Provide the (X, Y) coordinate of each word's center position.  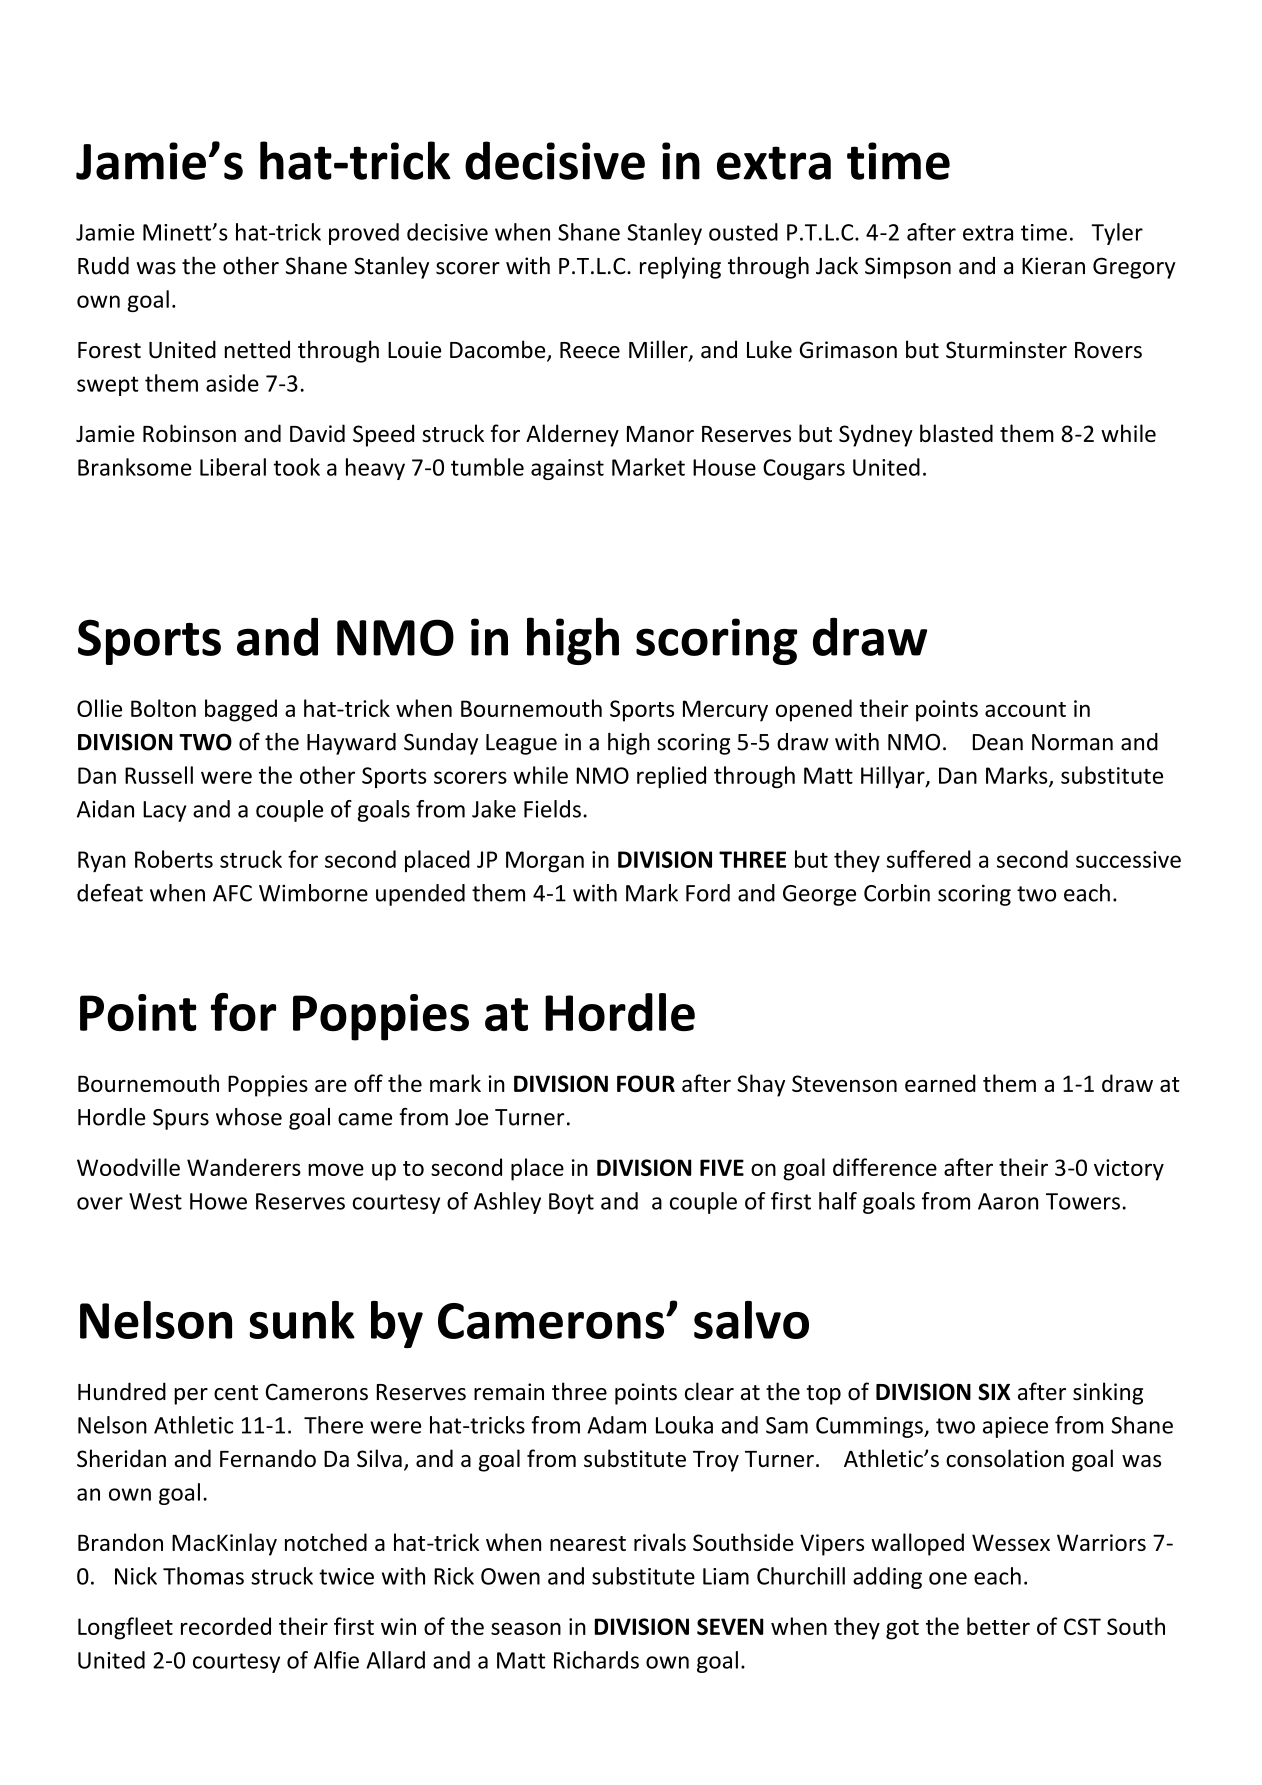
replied (671, 777)
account (1025, 709)
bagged (241, 710)
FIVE (722, 1167)
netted (257, 349)
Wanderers (244, 1167)
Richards (596, 1660)
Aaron (1008, 1201)
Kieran (1053, 266)
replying (680, 267)
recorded (226, 1626)
